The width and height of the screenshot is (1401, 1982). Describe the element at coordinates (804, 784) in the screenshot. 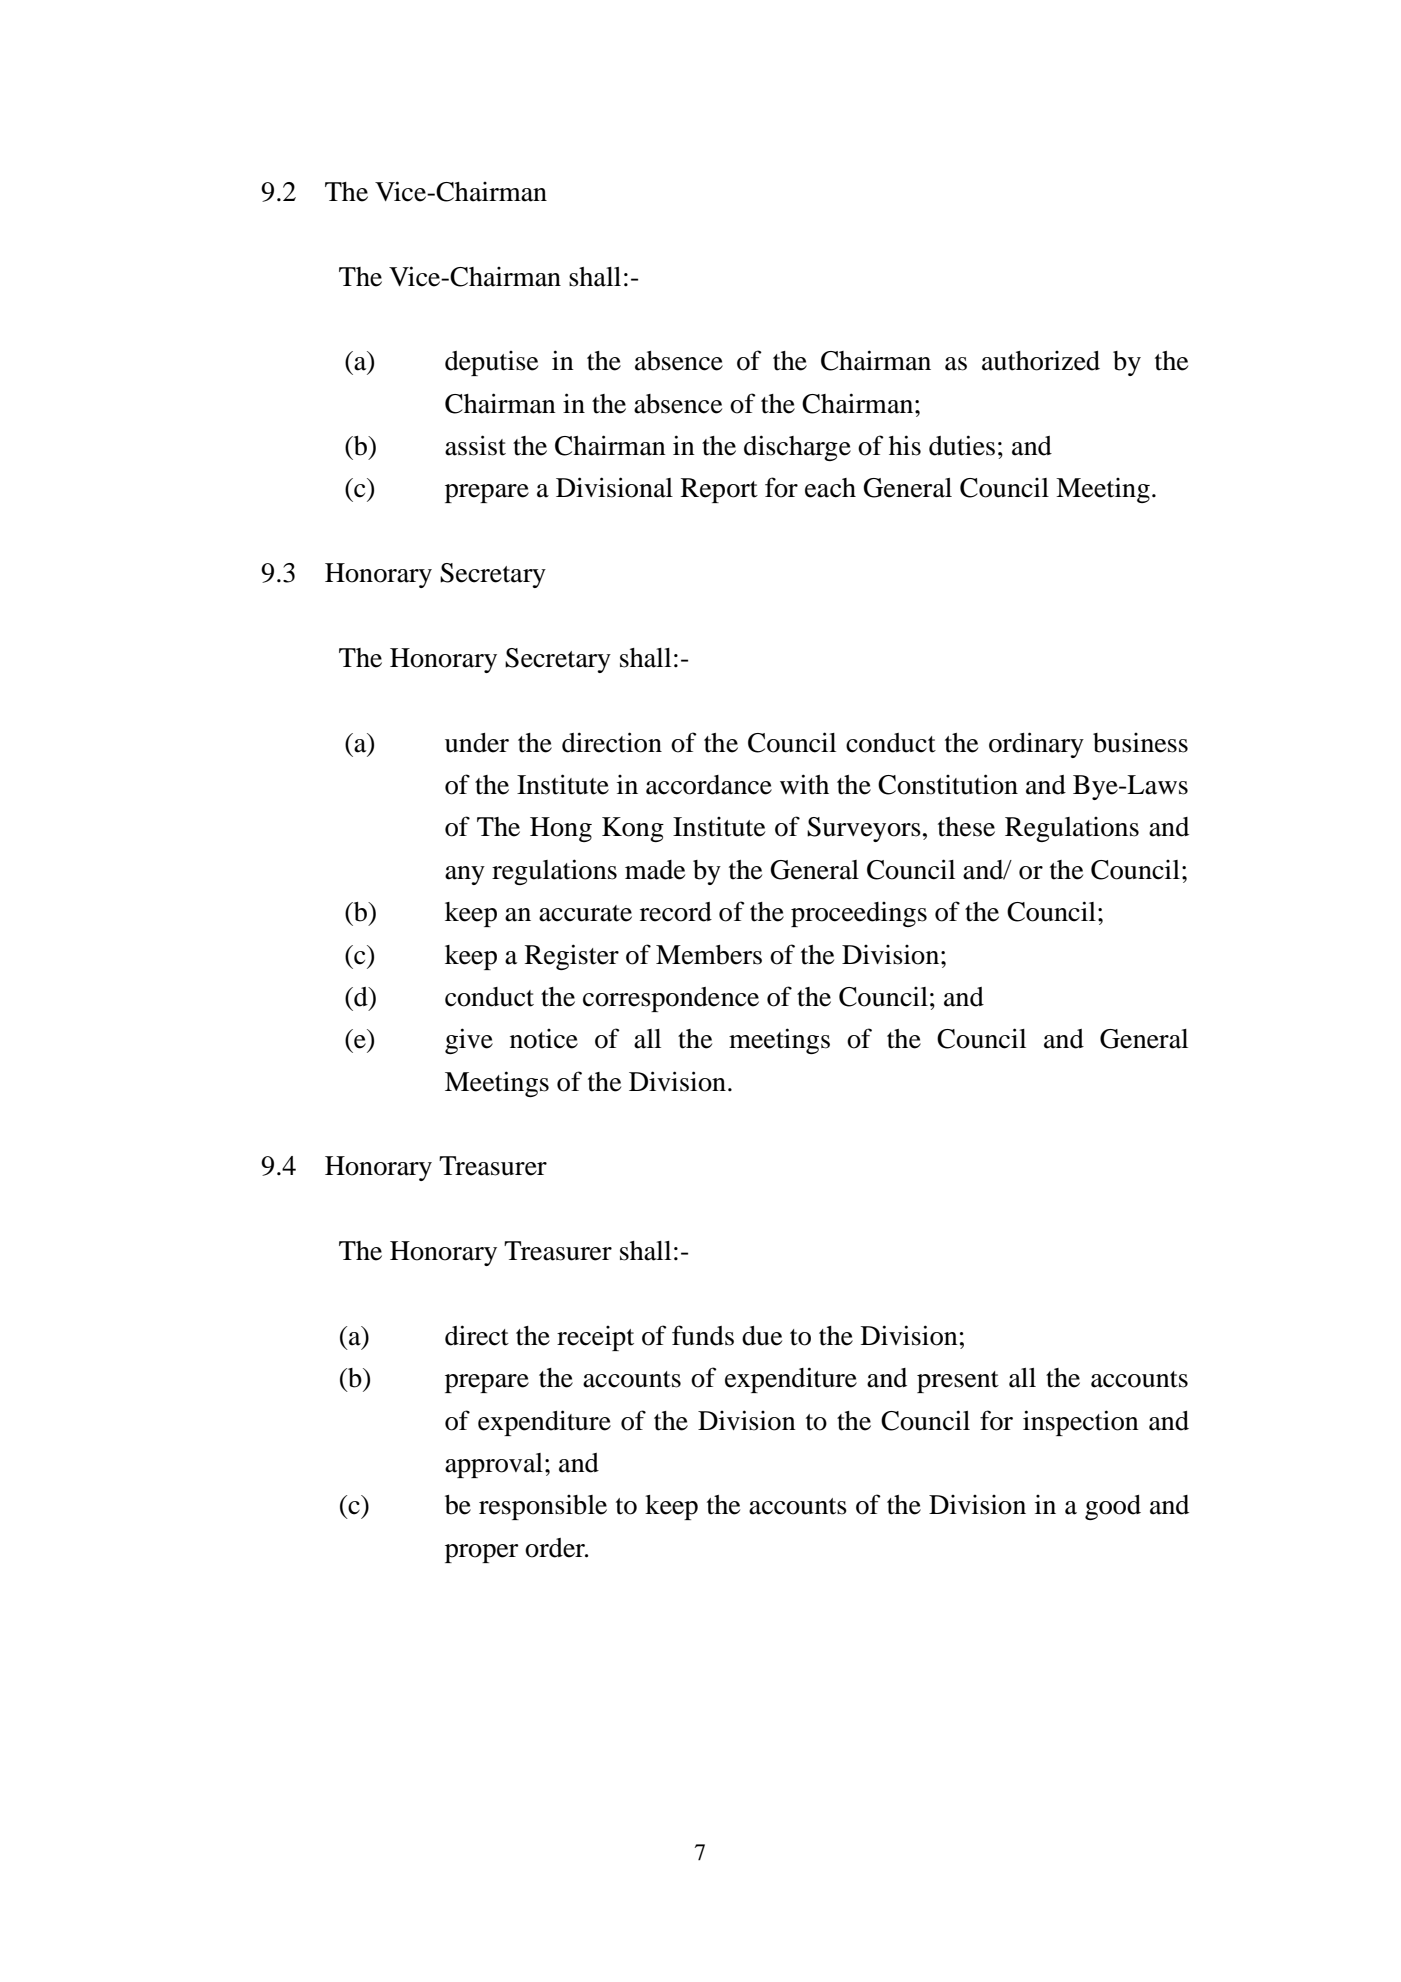

I see `with` at that location.
